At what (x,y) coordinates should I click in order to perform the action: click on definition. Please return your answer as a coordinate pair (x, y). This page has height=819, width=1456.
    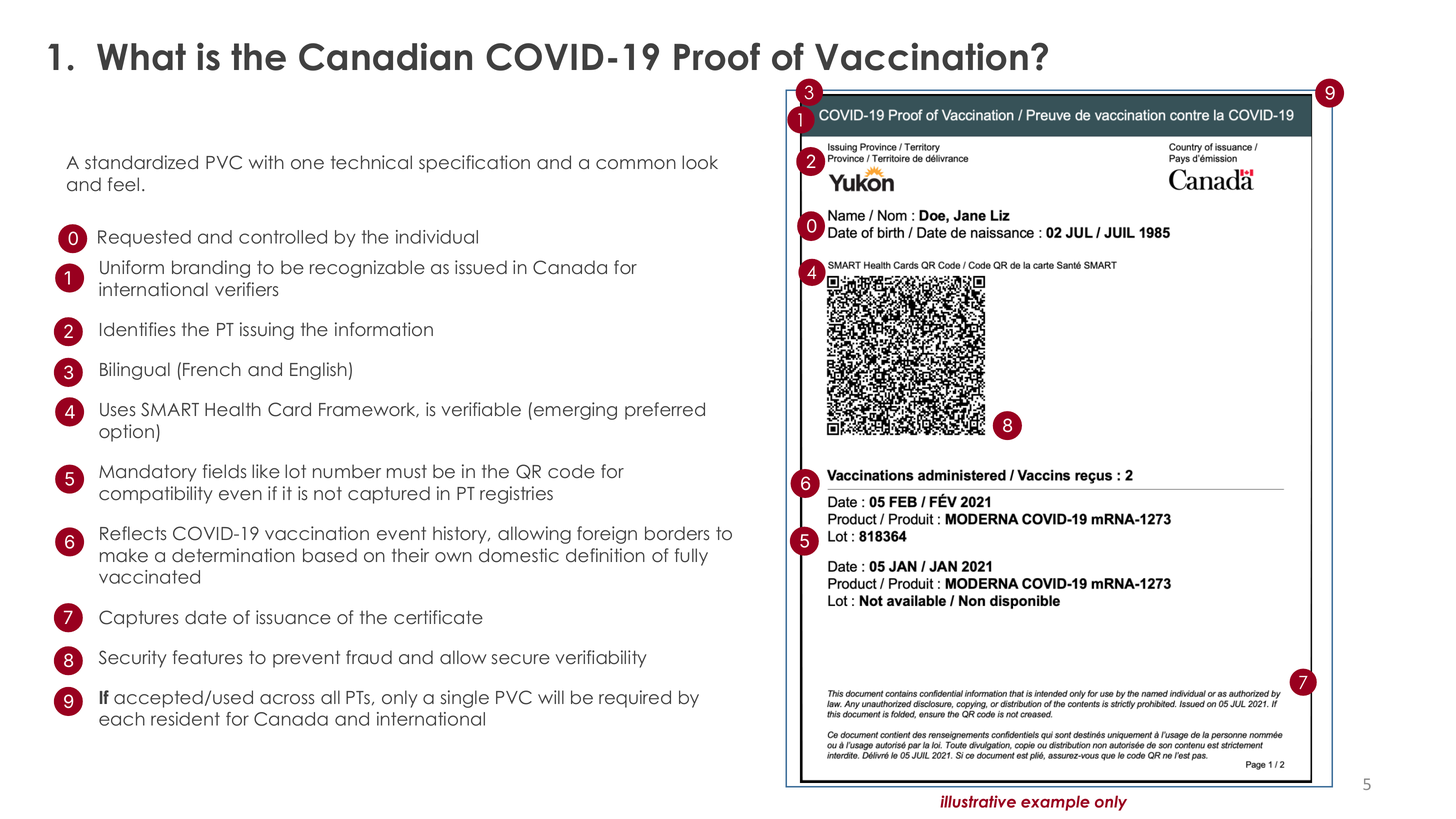
    Looking at the image, I should click on (605, 555).
